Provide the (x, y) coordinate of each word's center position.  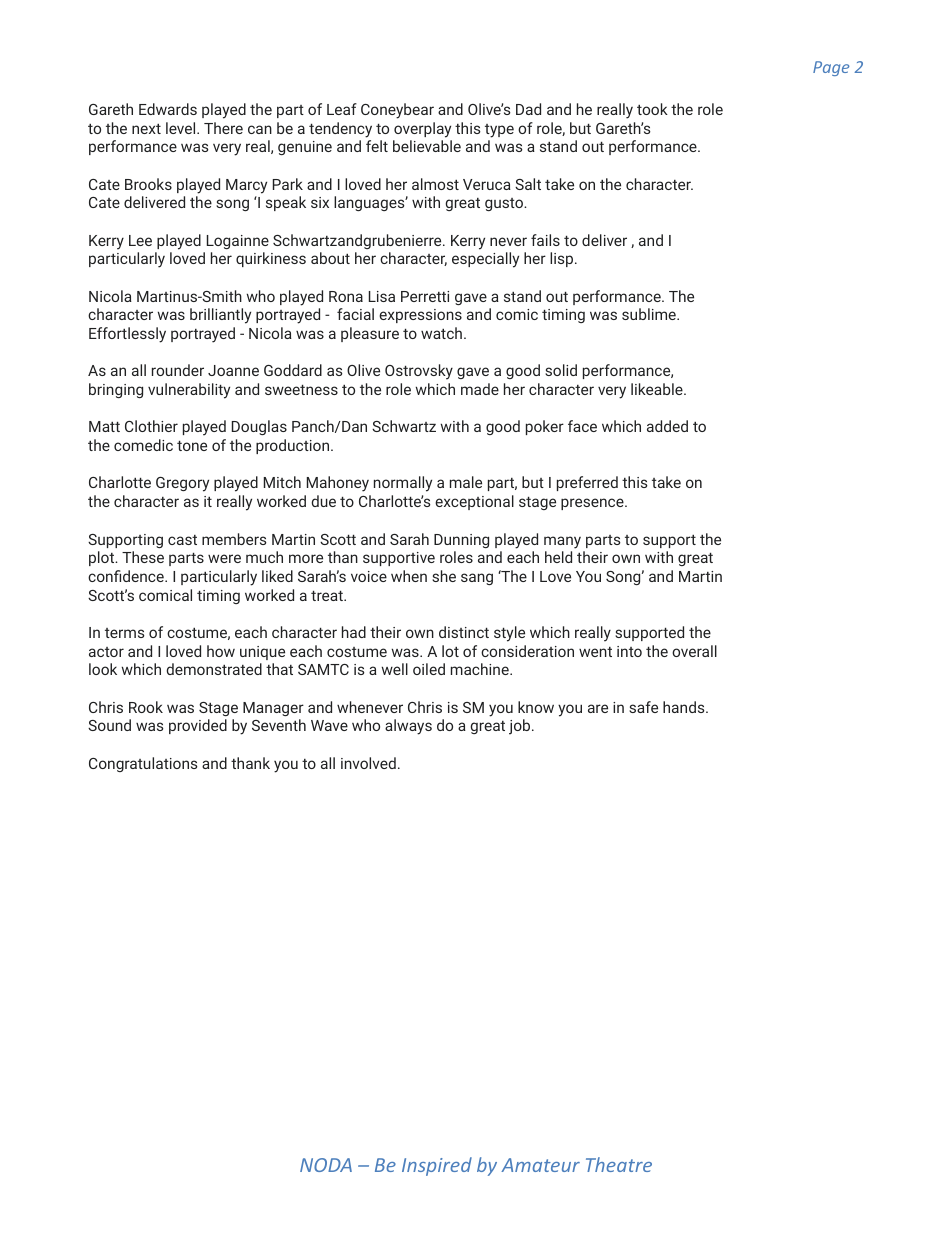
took (652, 109)
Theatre (619, 1164)
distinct (464, 632)
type (499, 131)
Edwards (168, 109)
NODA (326, 1165)
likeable (658, 389)
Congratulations (143, 764)
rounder (178, 370)
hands (685, 707)
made (480, 389)
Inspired (437, 1166)
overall (694, 651)
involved (368, 763)
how (221, 651)
